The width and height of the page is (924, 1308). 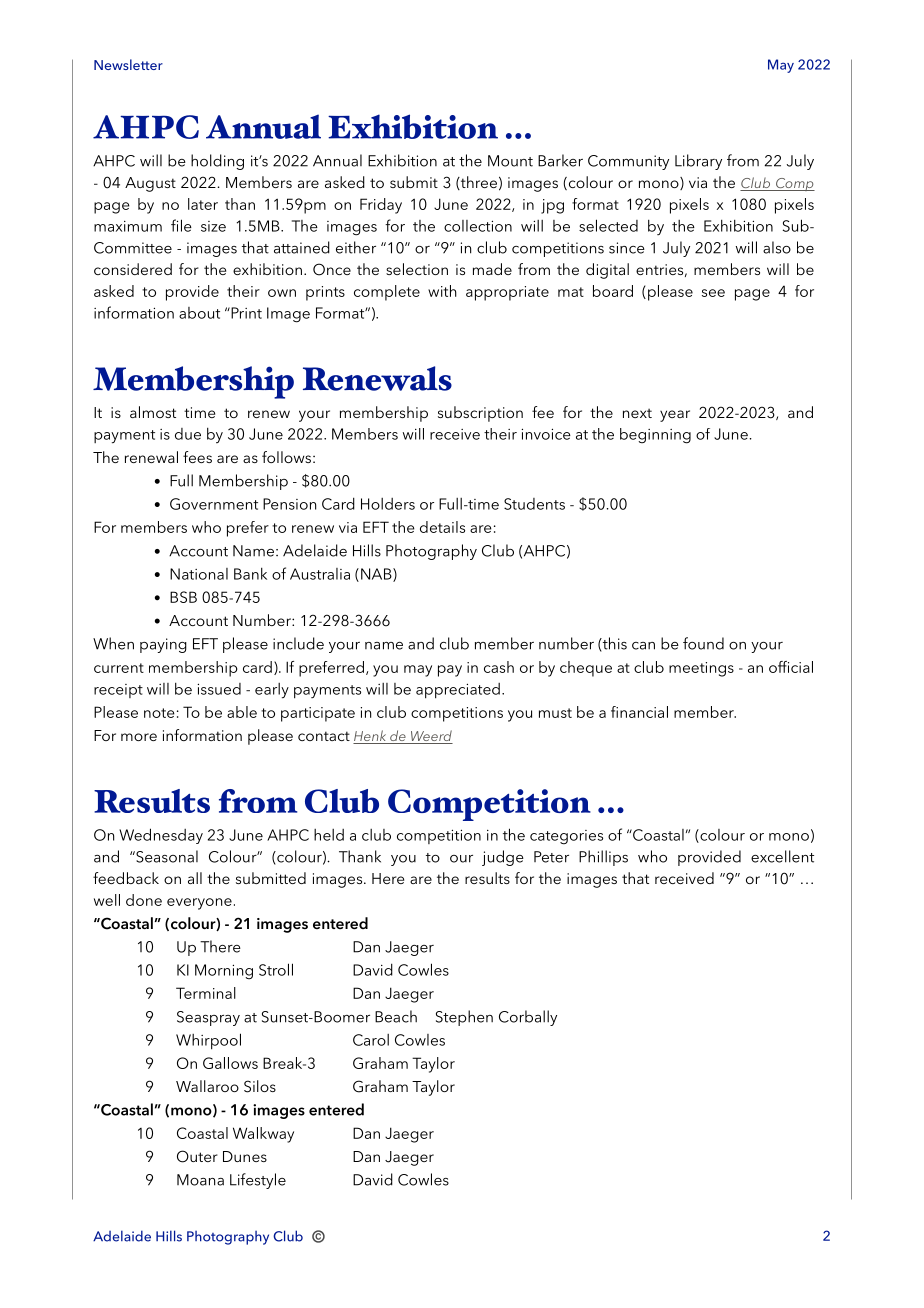 What do you see at coordinates (197, 457) in the page?
I see `fees` at bounding box center [197, 457].
